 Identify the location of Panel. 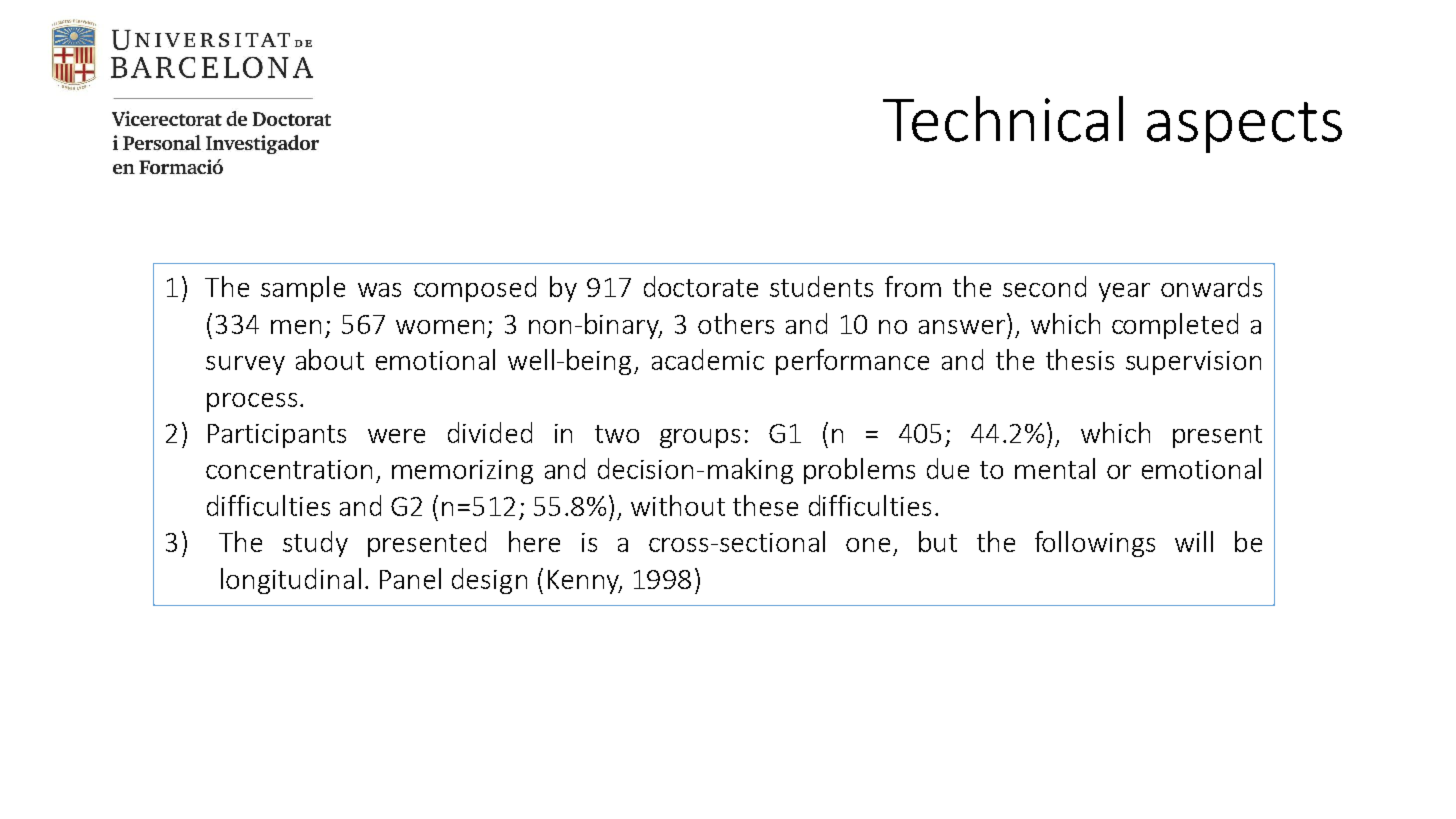
(410, 578).
